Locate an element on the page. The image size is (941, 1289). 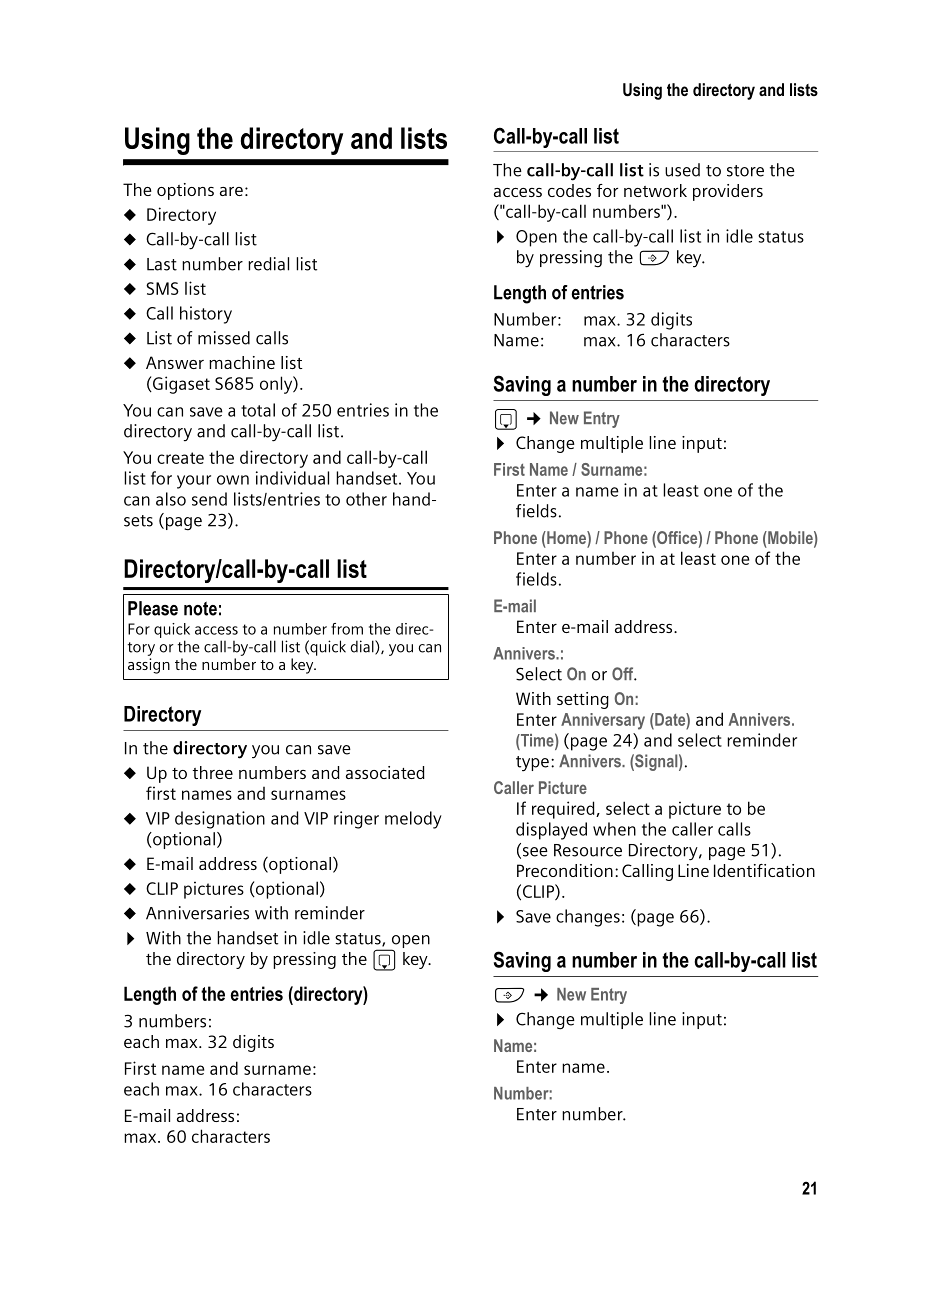
codes is located at coordinates (569, 190).
